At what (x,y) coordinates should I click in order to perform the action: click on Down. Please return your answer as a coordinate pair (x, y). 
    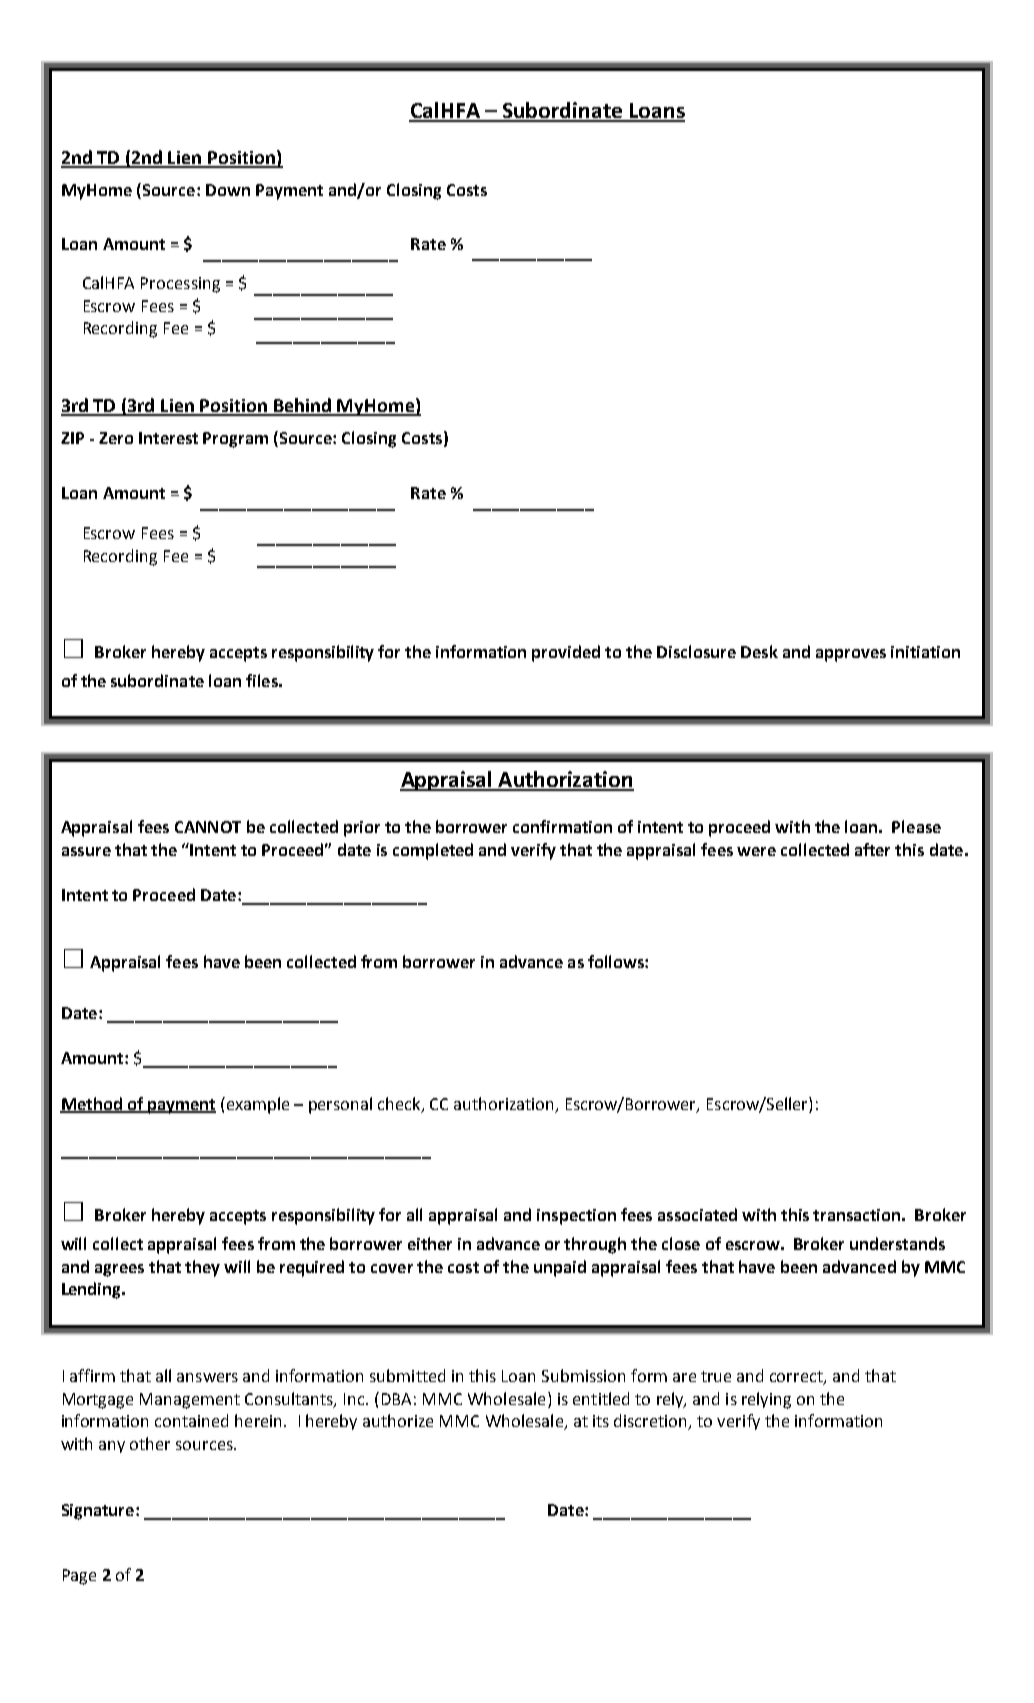
    Looking at the image, I should click on (228, 190).
